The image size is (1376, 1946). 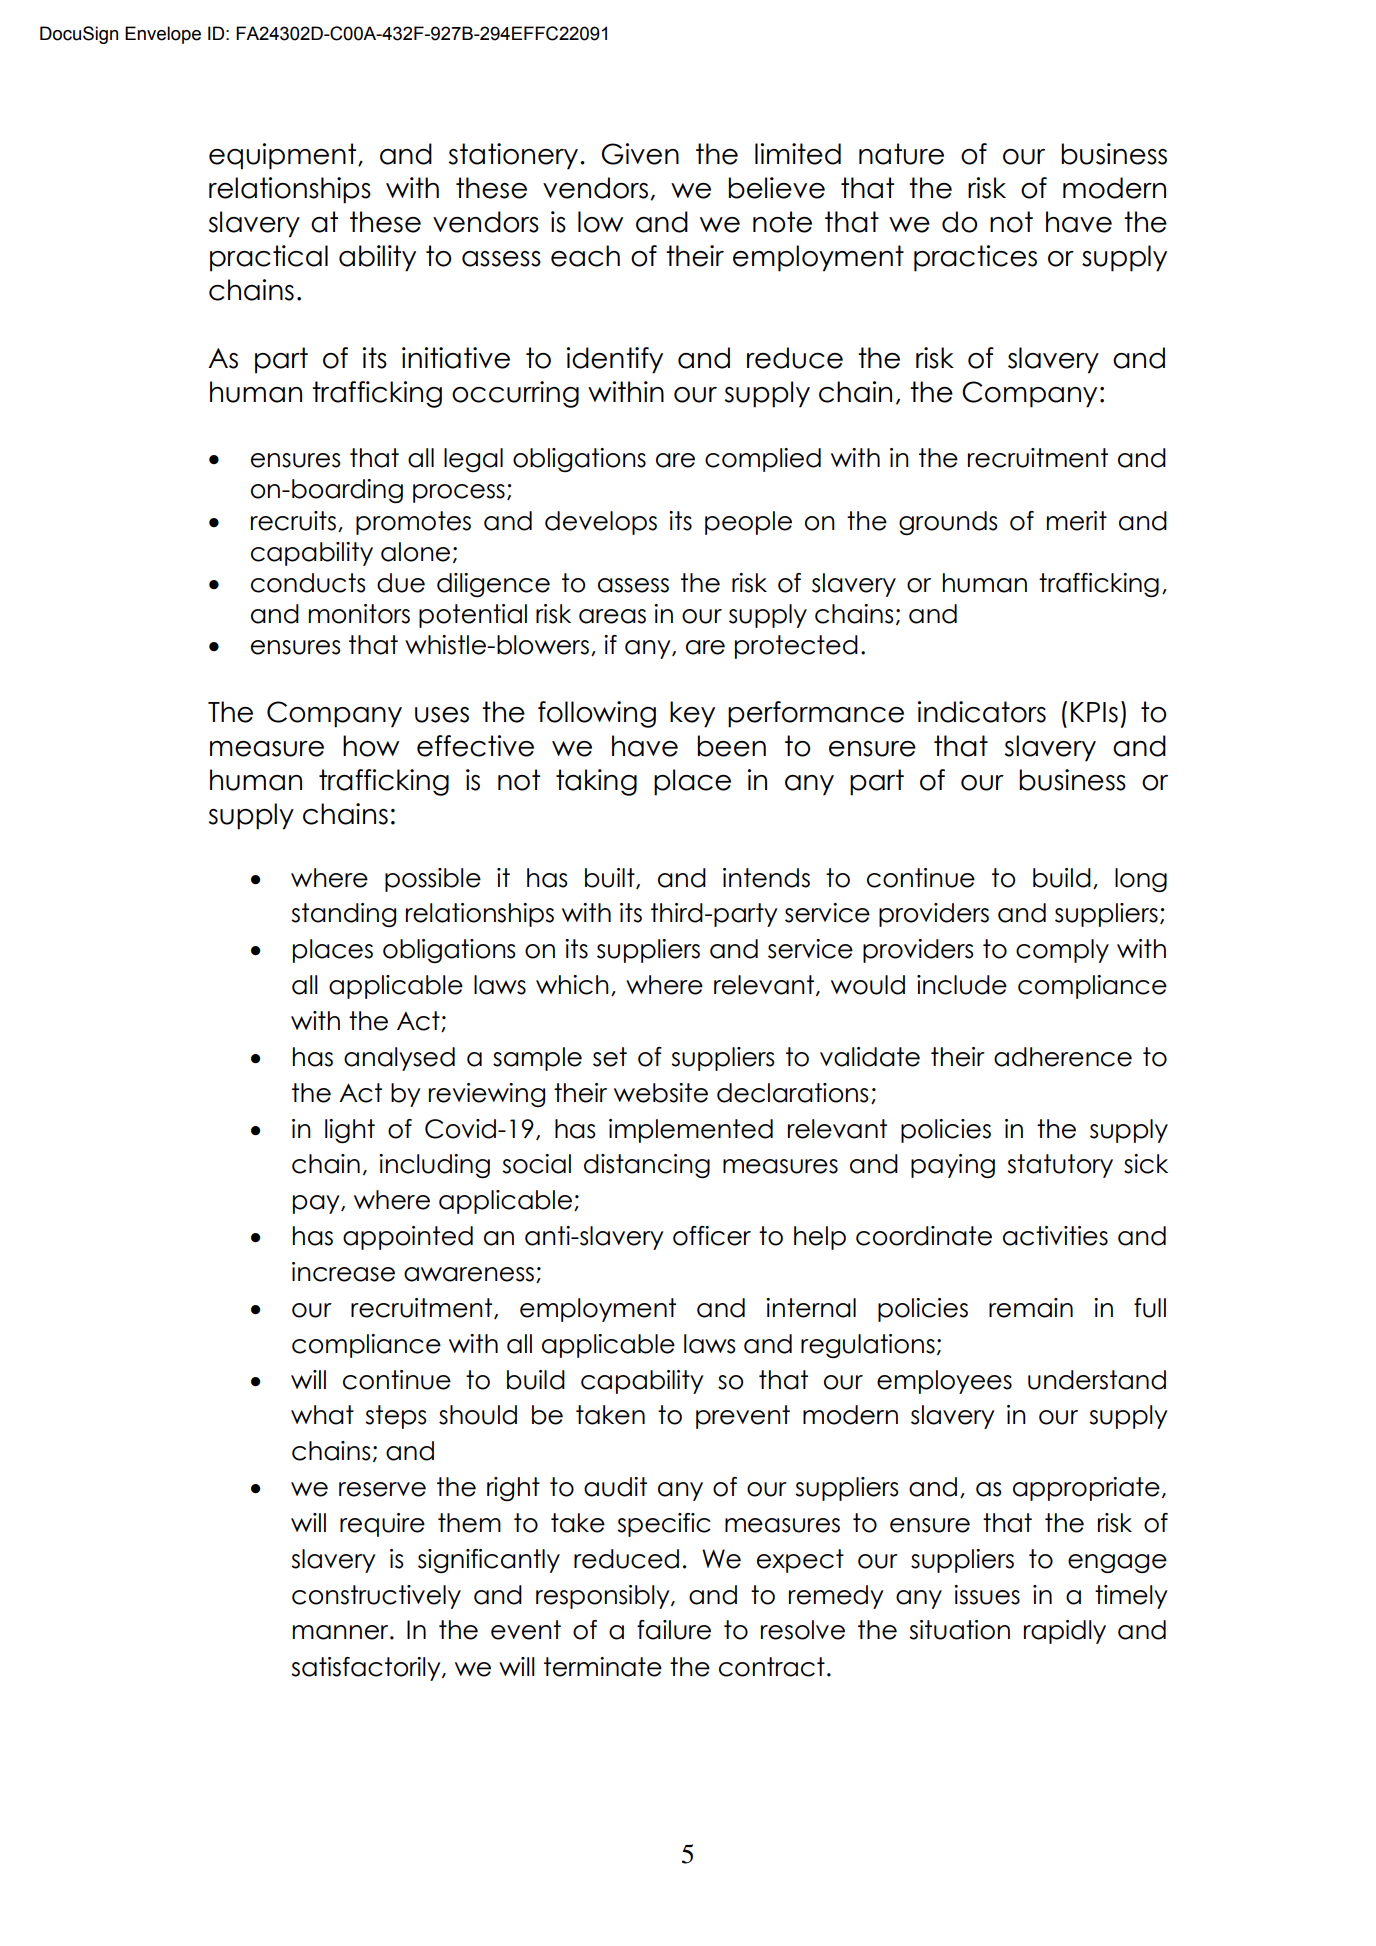 What do you see at coordinates (284, 156) in the document?
I see `equipment` at bounding box center [284, 156].
